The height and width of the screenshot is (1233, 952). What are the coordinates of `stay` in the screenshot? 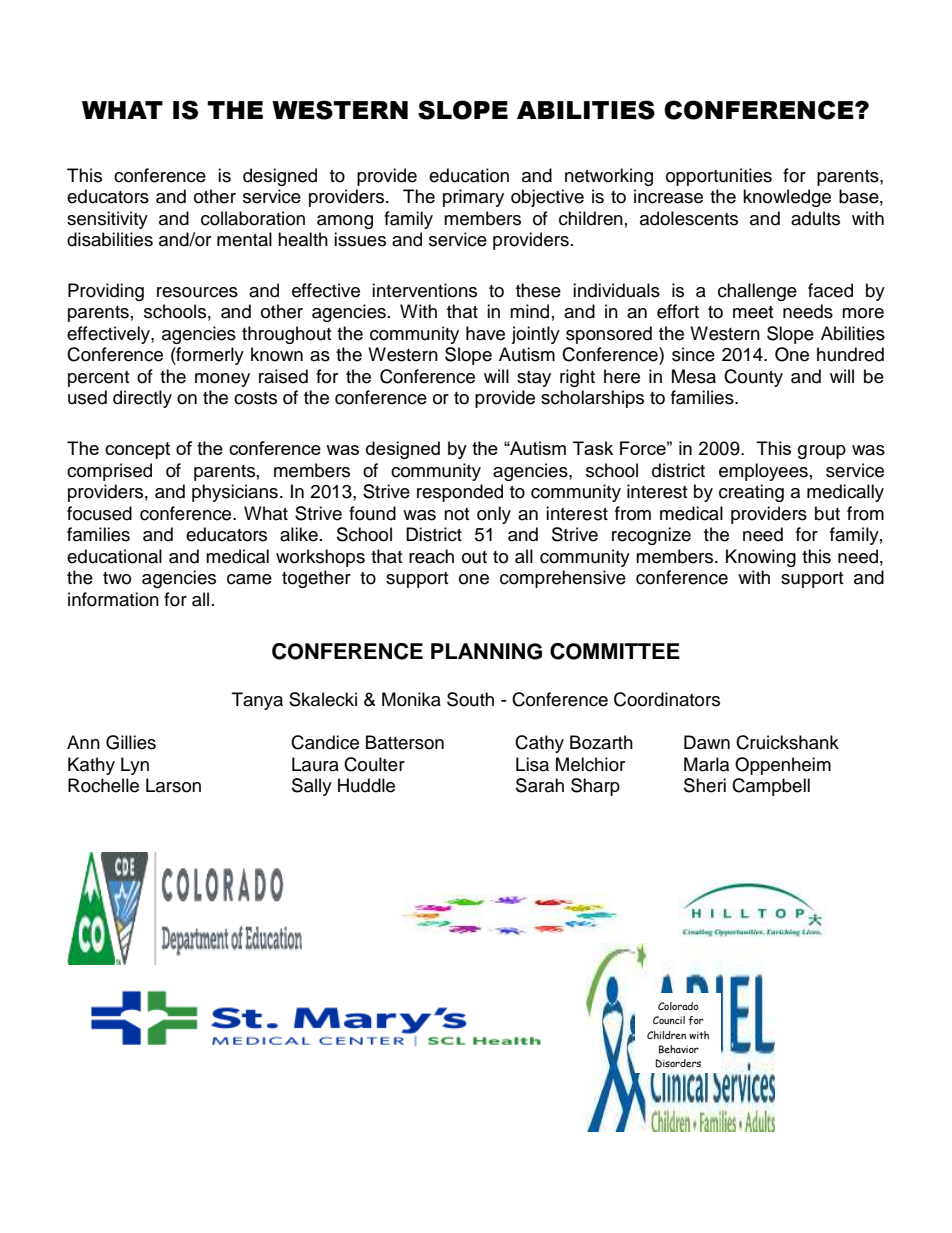 It's located at (534, 379).
